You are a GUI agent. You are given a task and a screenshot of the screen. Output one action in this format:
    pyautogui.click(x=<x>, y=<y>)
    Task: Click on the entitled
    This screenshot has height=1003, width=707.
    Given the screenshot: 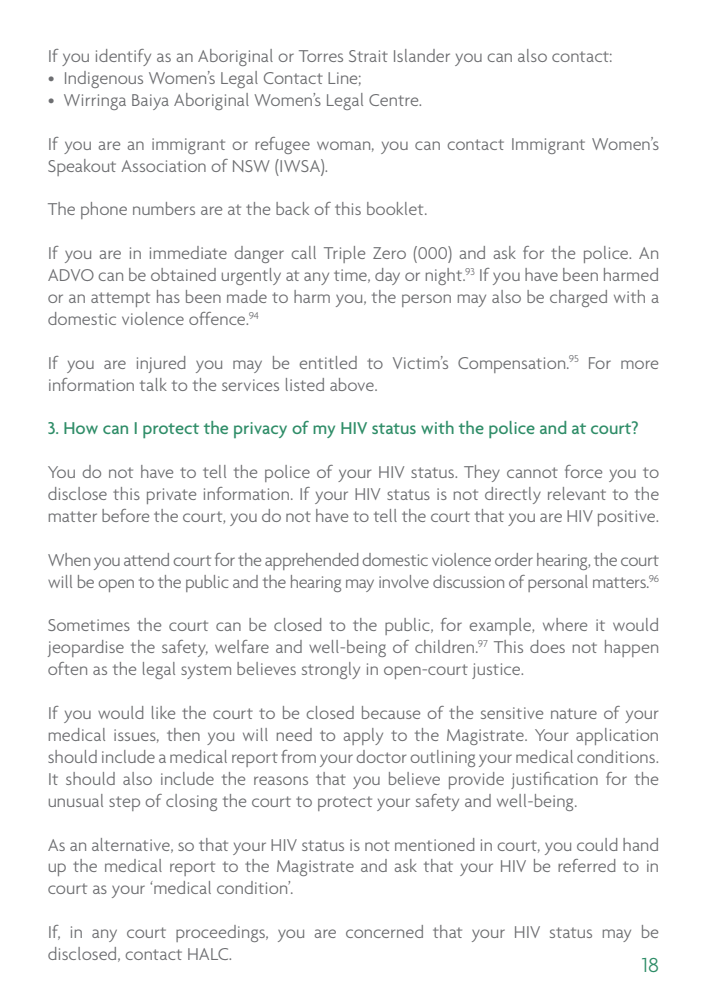 What is the action you would take?
    pyautogui.click(x=328, y=362)
